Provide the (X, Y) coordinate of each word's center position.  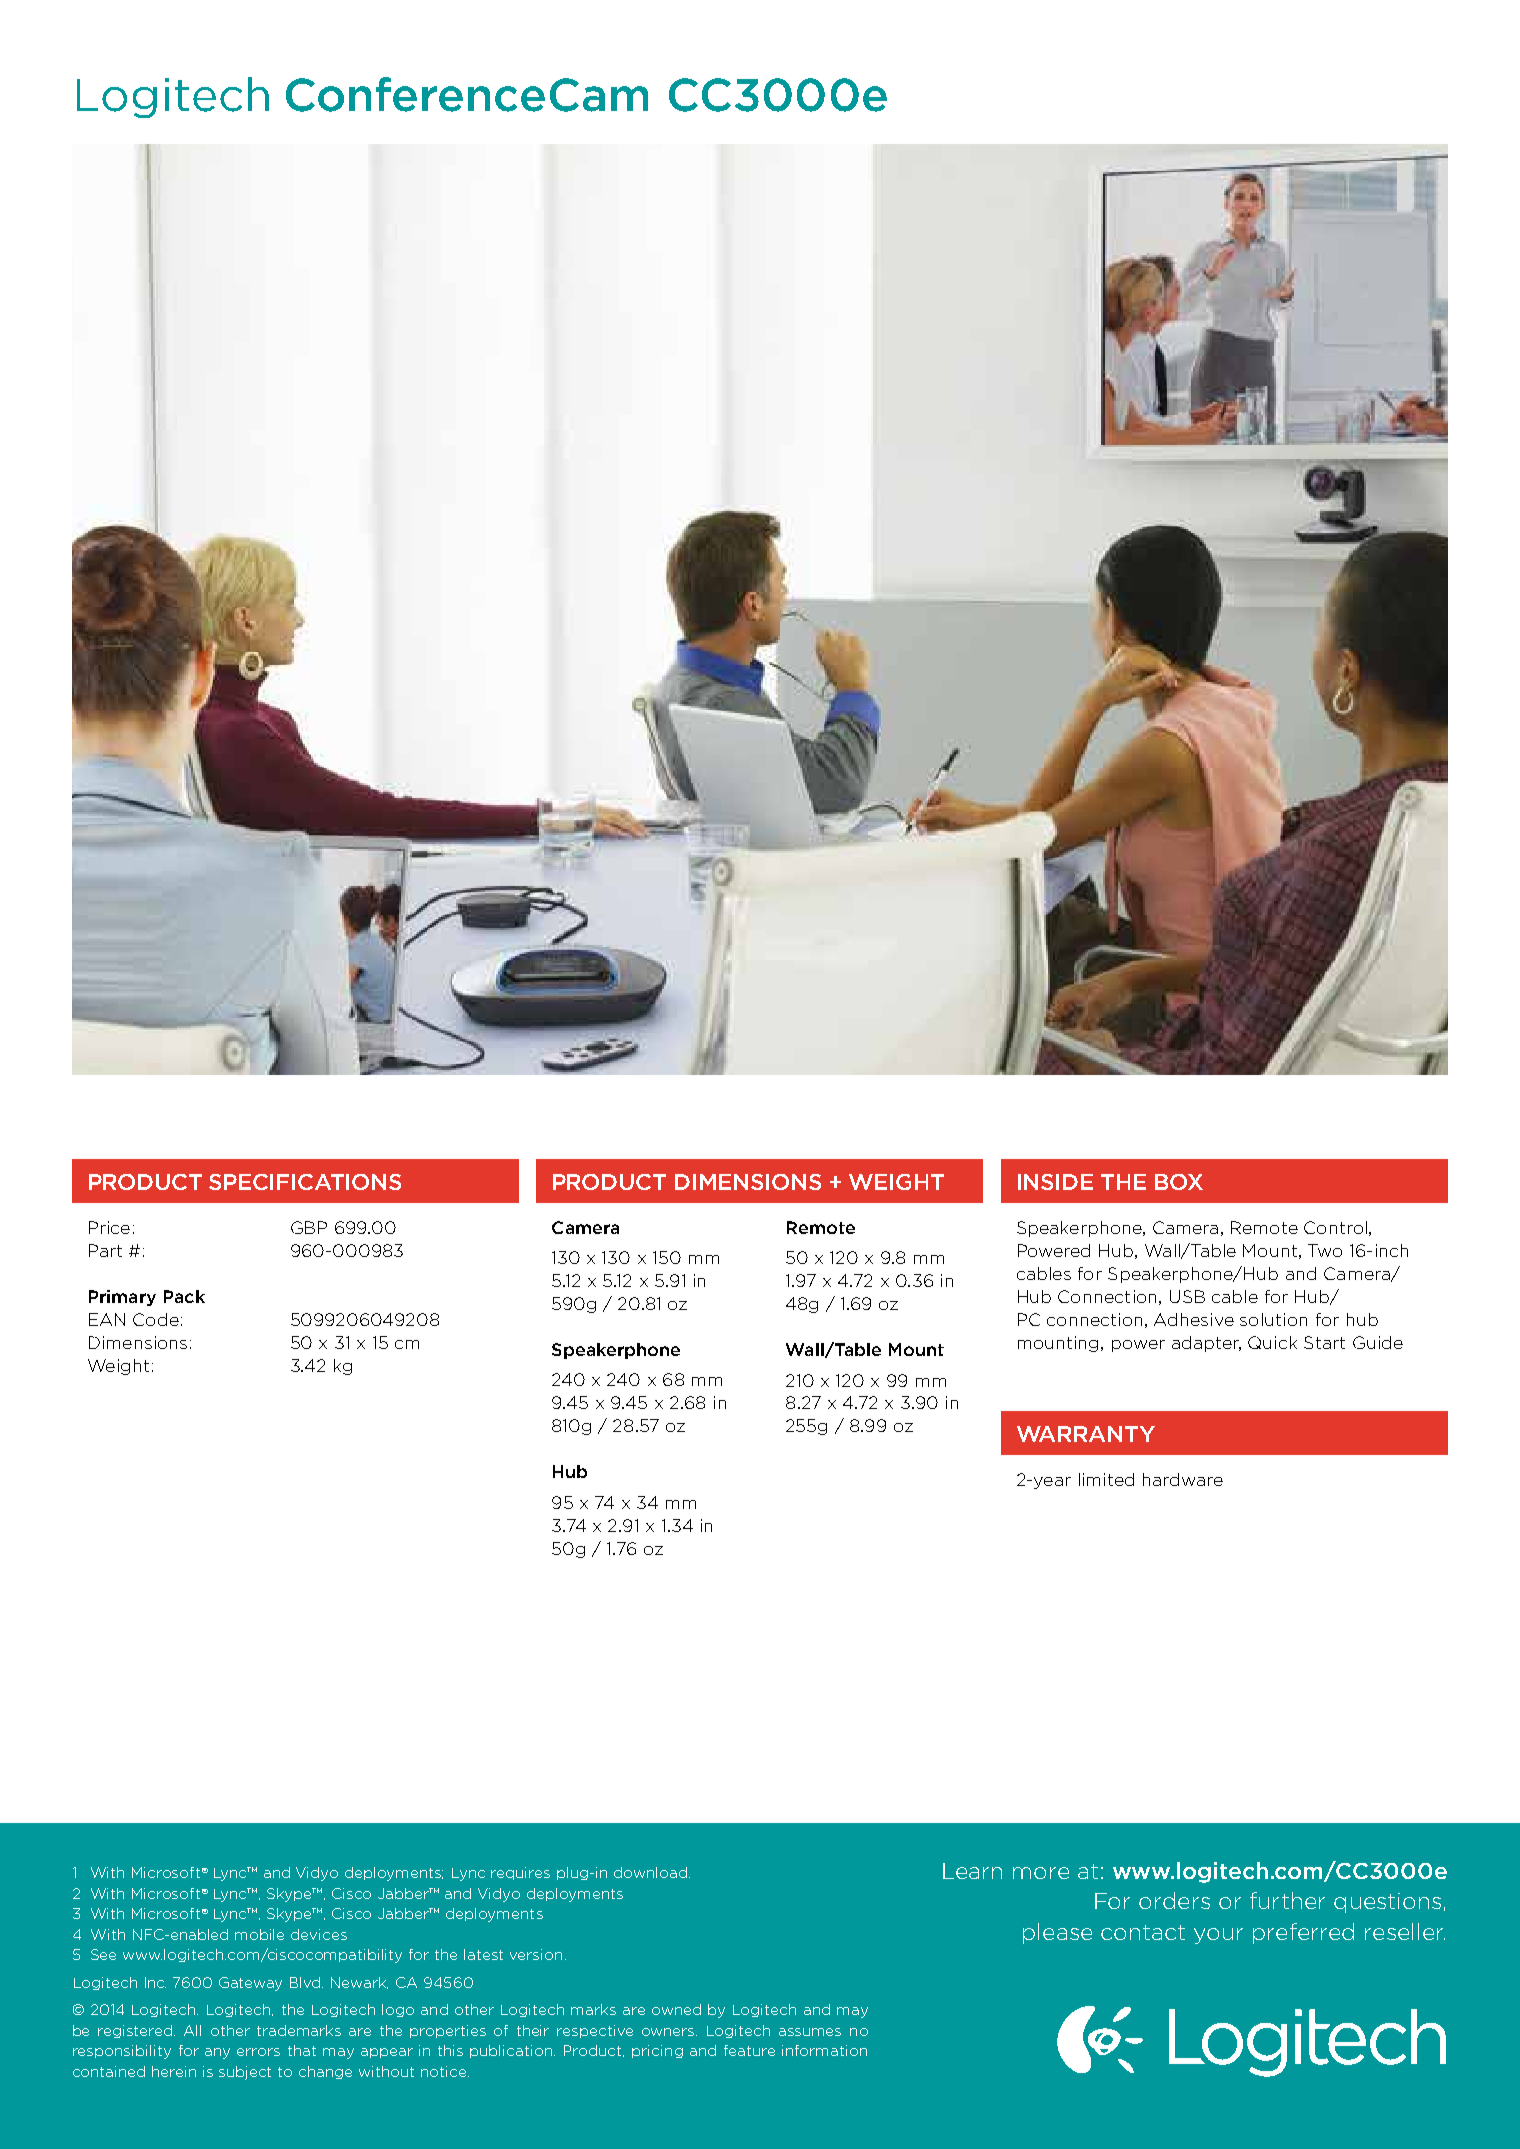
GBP (309, 1227)
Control (1335, 1227)
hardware (1183, 1479)
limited (1106, 1479)
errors (258, 2052)
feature (749, 2050)
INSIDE (1055, 1182)
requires (520, 1873)
